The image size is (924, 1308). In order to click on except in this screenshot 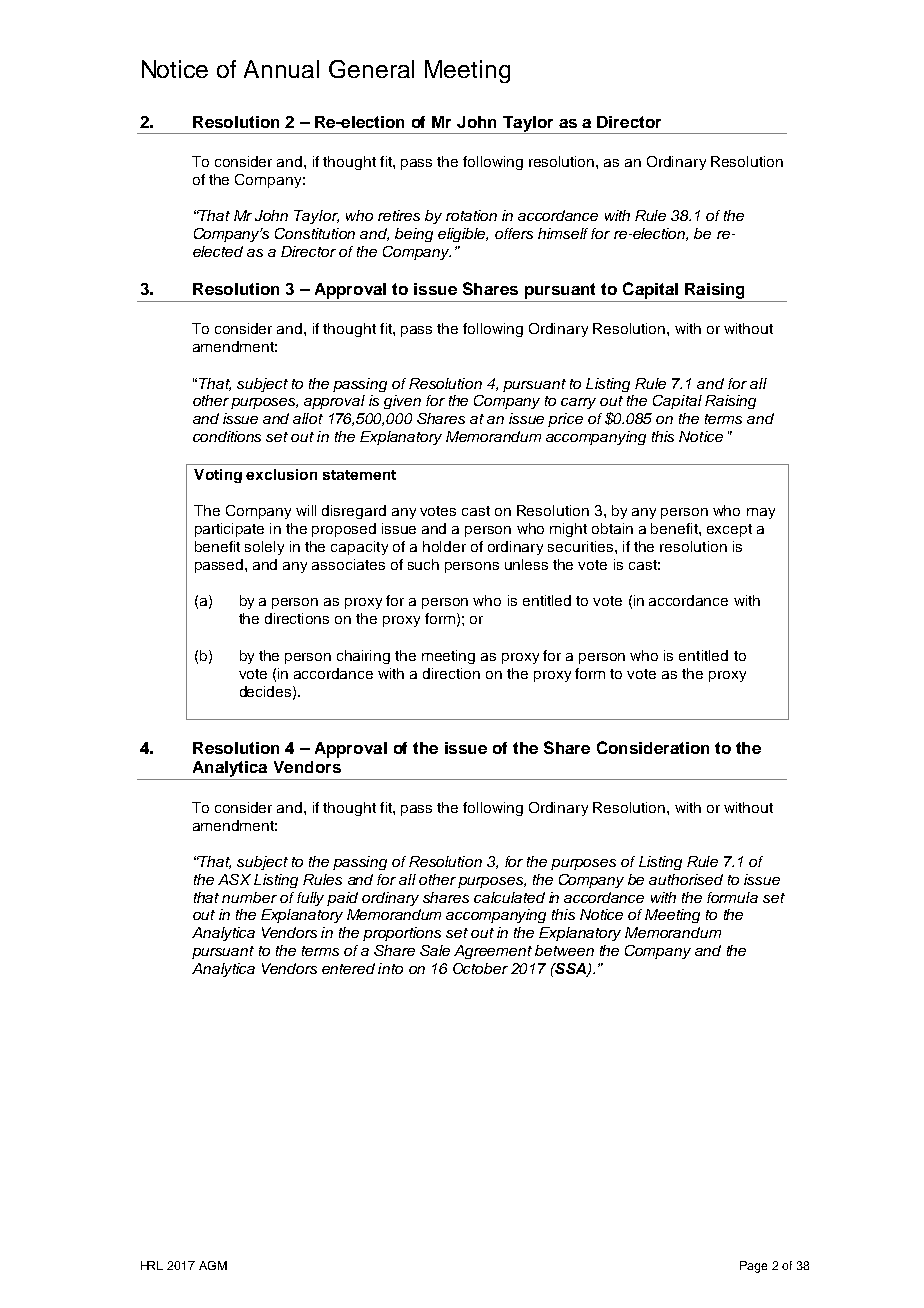, I will do `click(729, 530)`.
